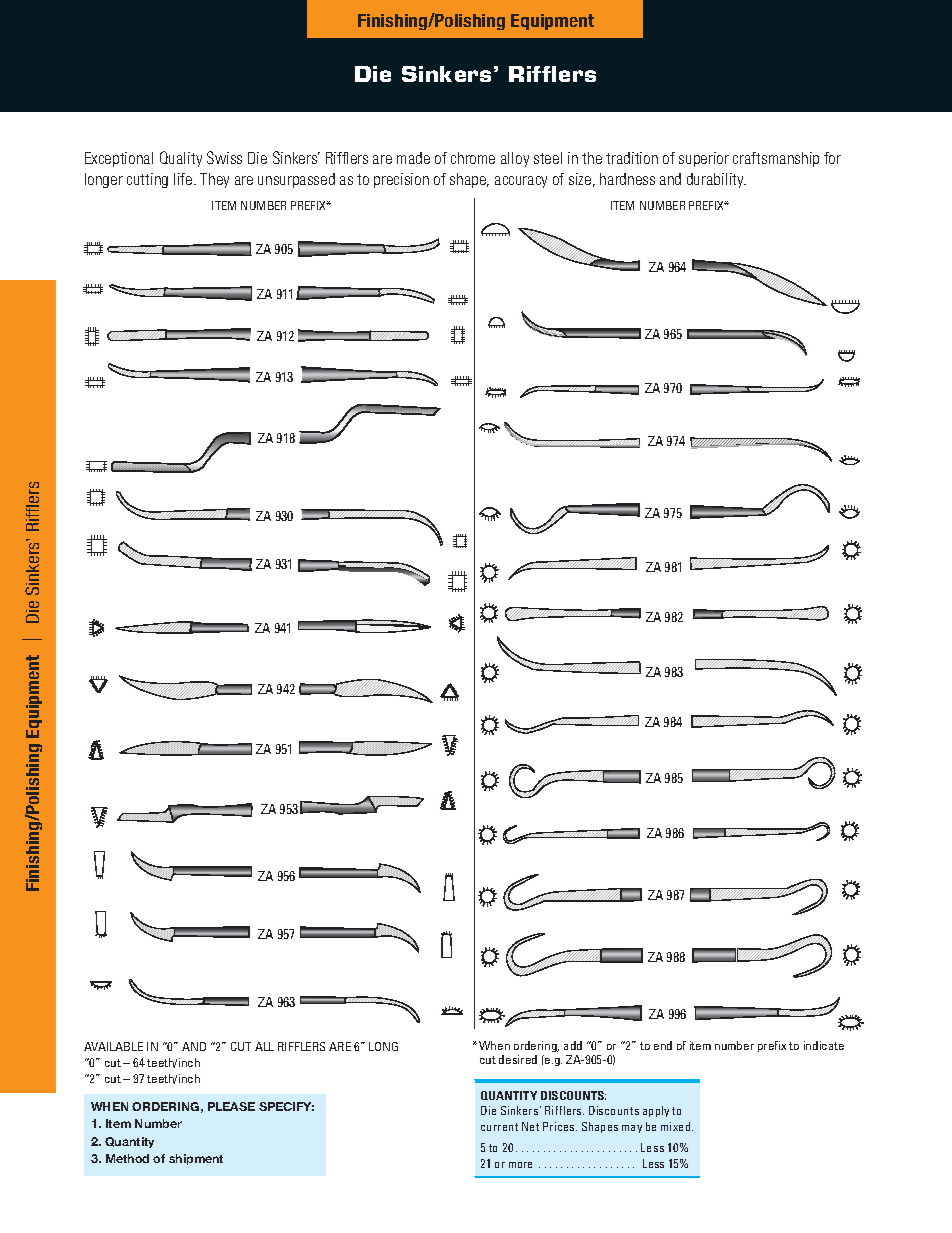  Describe the element at coordinates (716, 180) in the screenshot. I see `durability` at that location.
